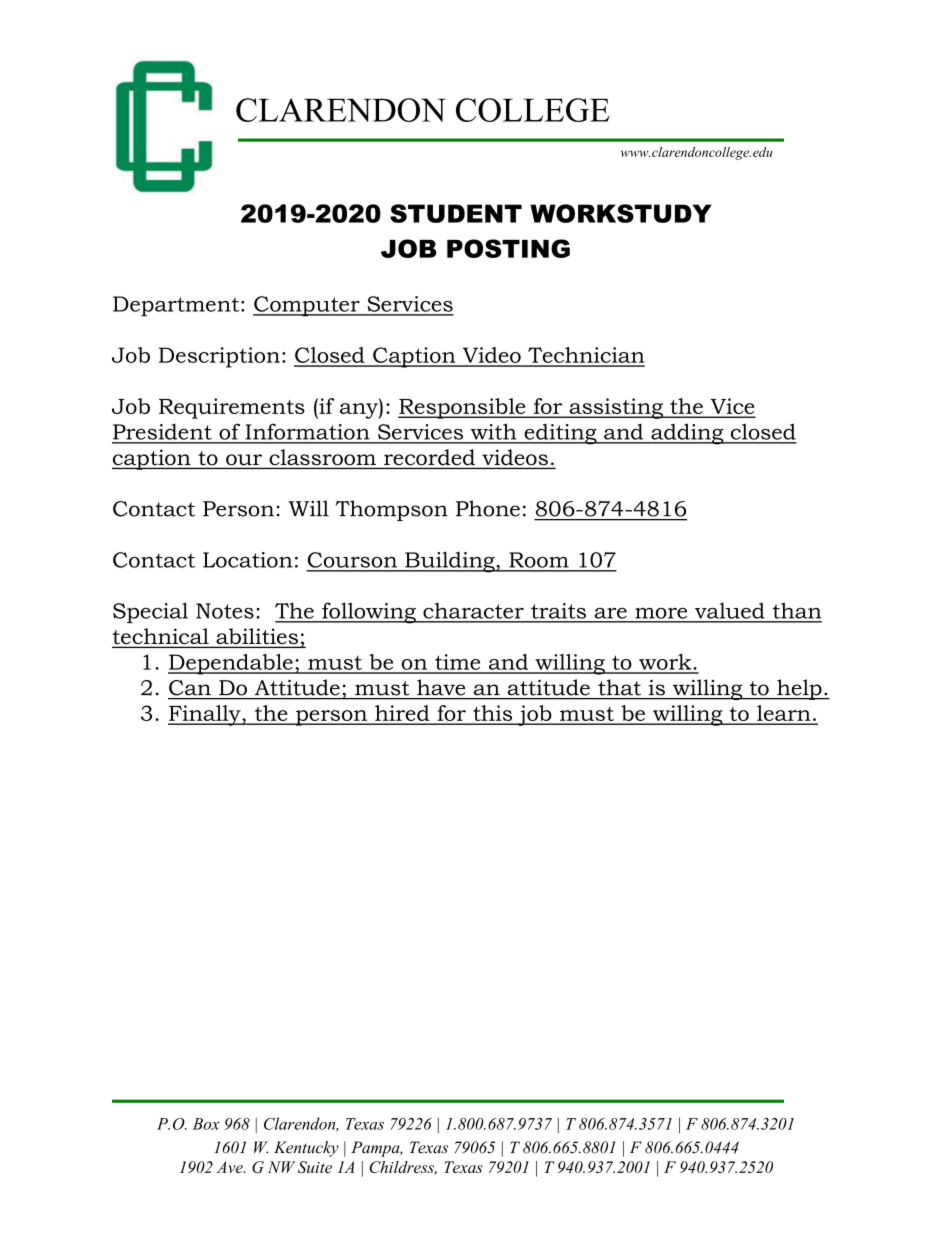 The image size is (952, 1233). I want to click on adding, so click(687, 434).
